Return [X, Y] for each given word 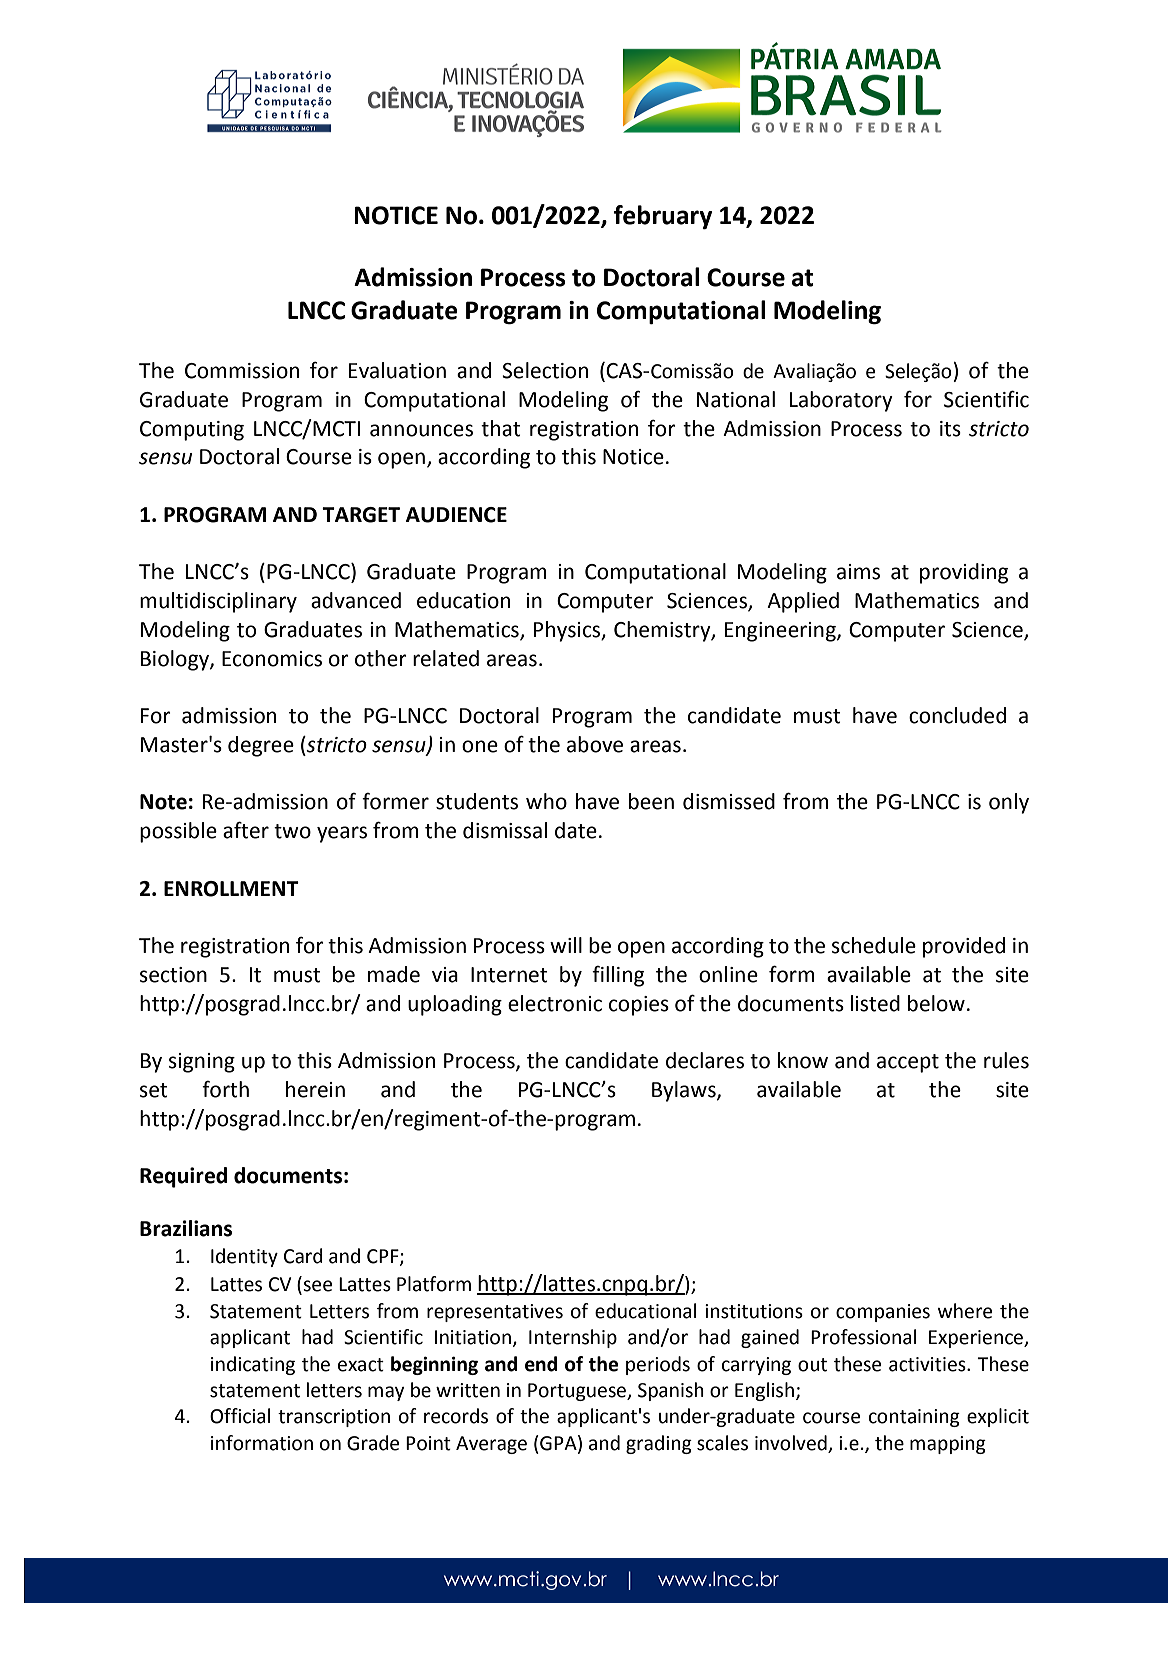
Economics [272, 659]
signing [202, 1063]
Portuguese [578, 1392]
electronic [555, 1003]
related [446, 658]
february [663, 217]
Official [240, 1416]
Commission [242, 371]
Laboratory [841, 401]
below [936, 1003]
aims [858, 572]
